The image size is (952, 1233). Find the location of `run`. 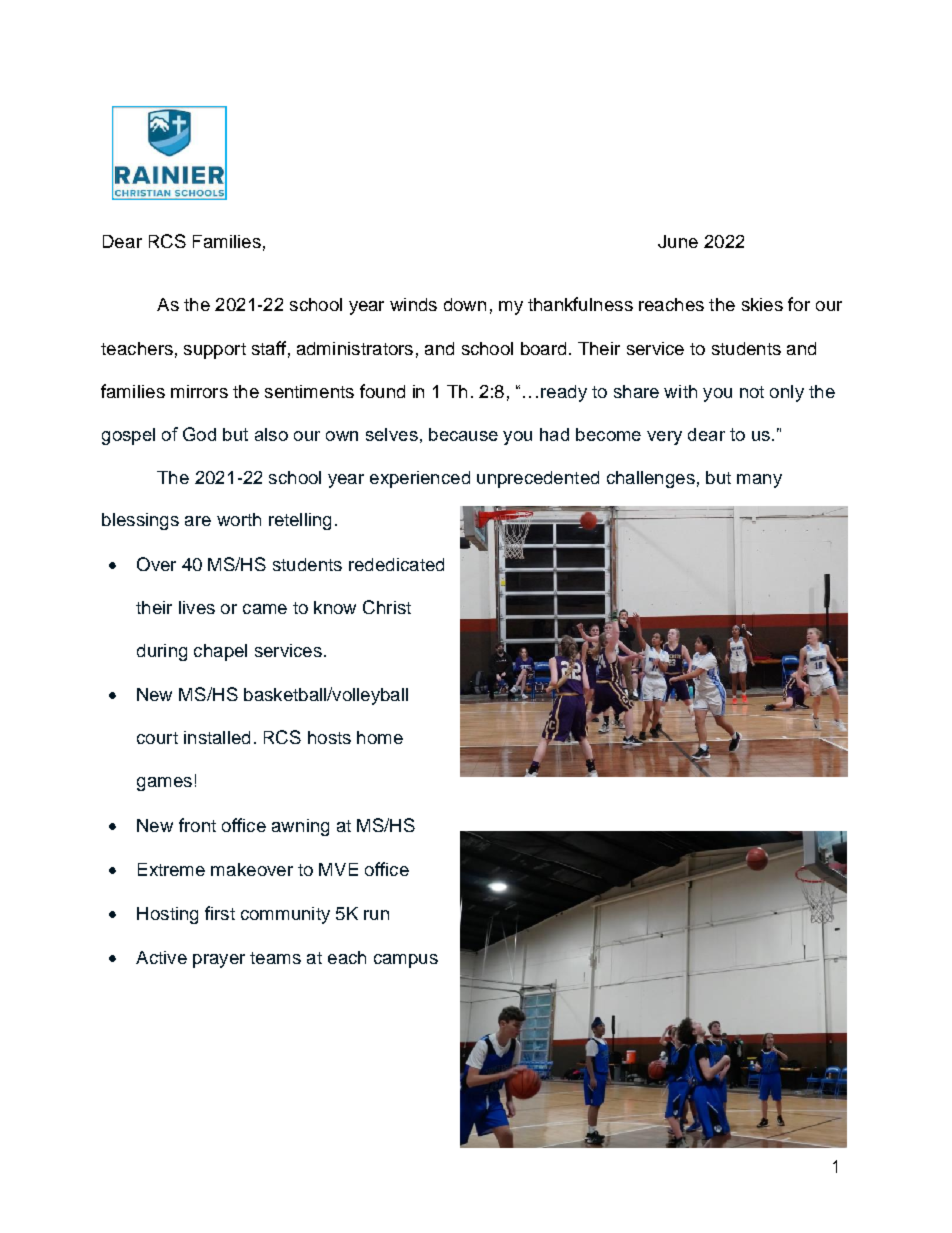

run is located at coordinates (376, 915).
